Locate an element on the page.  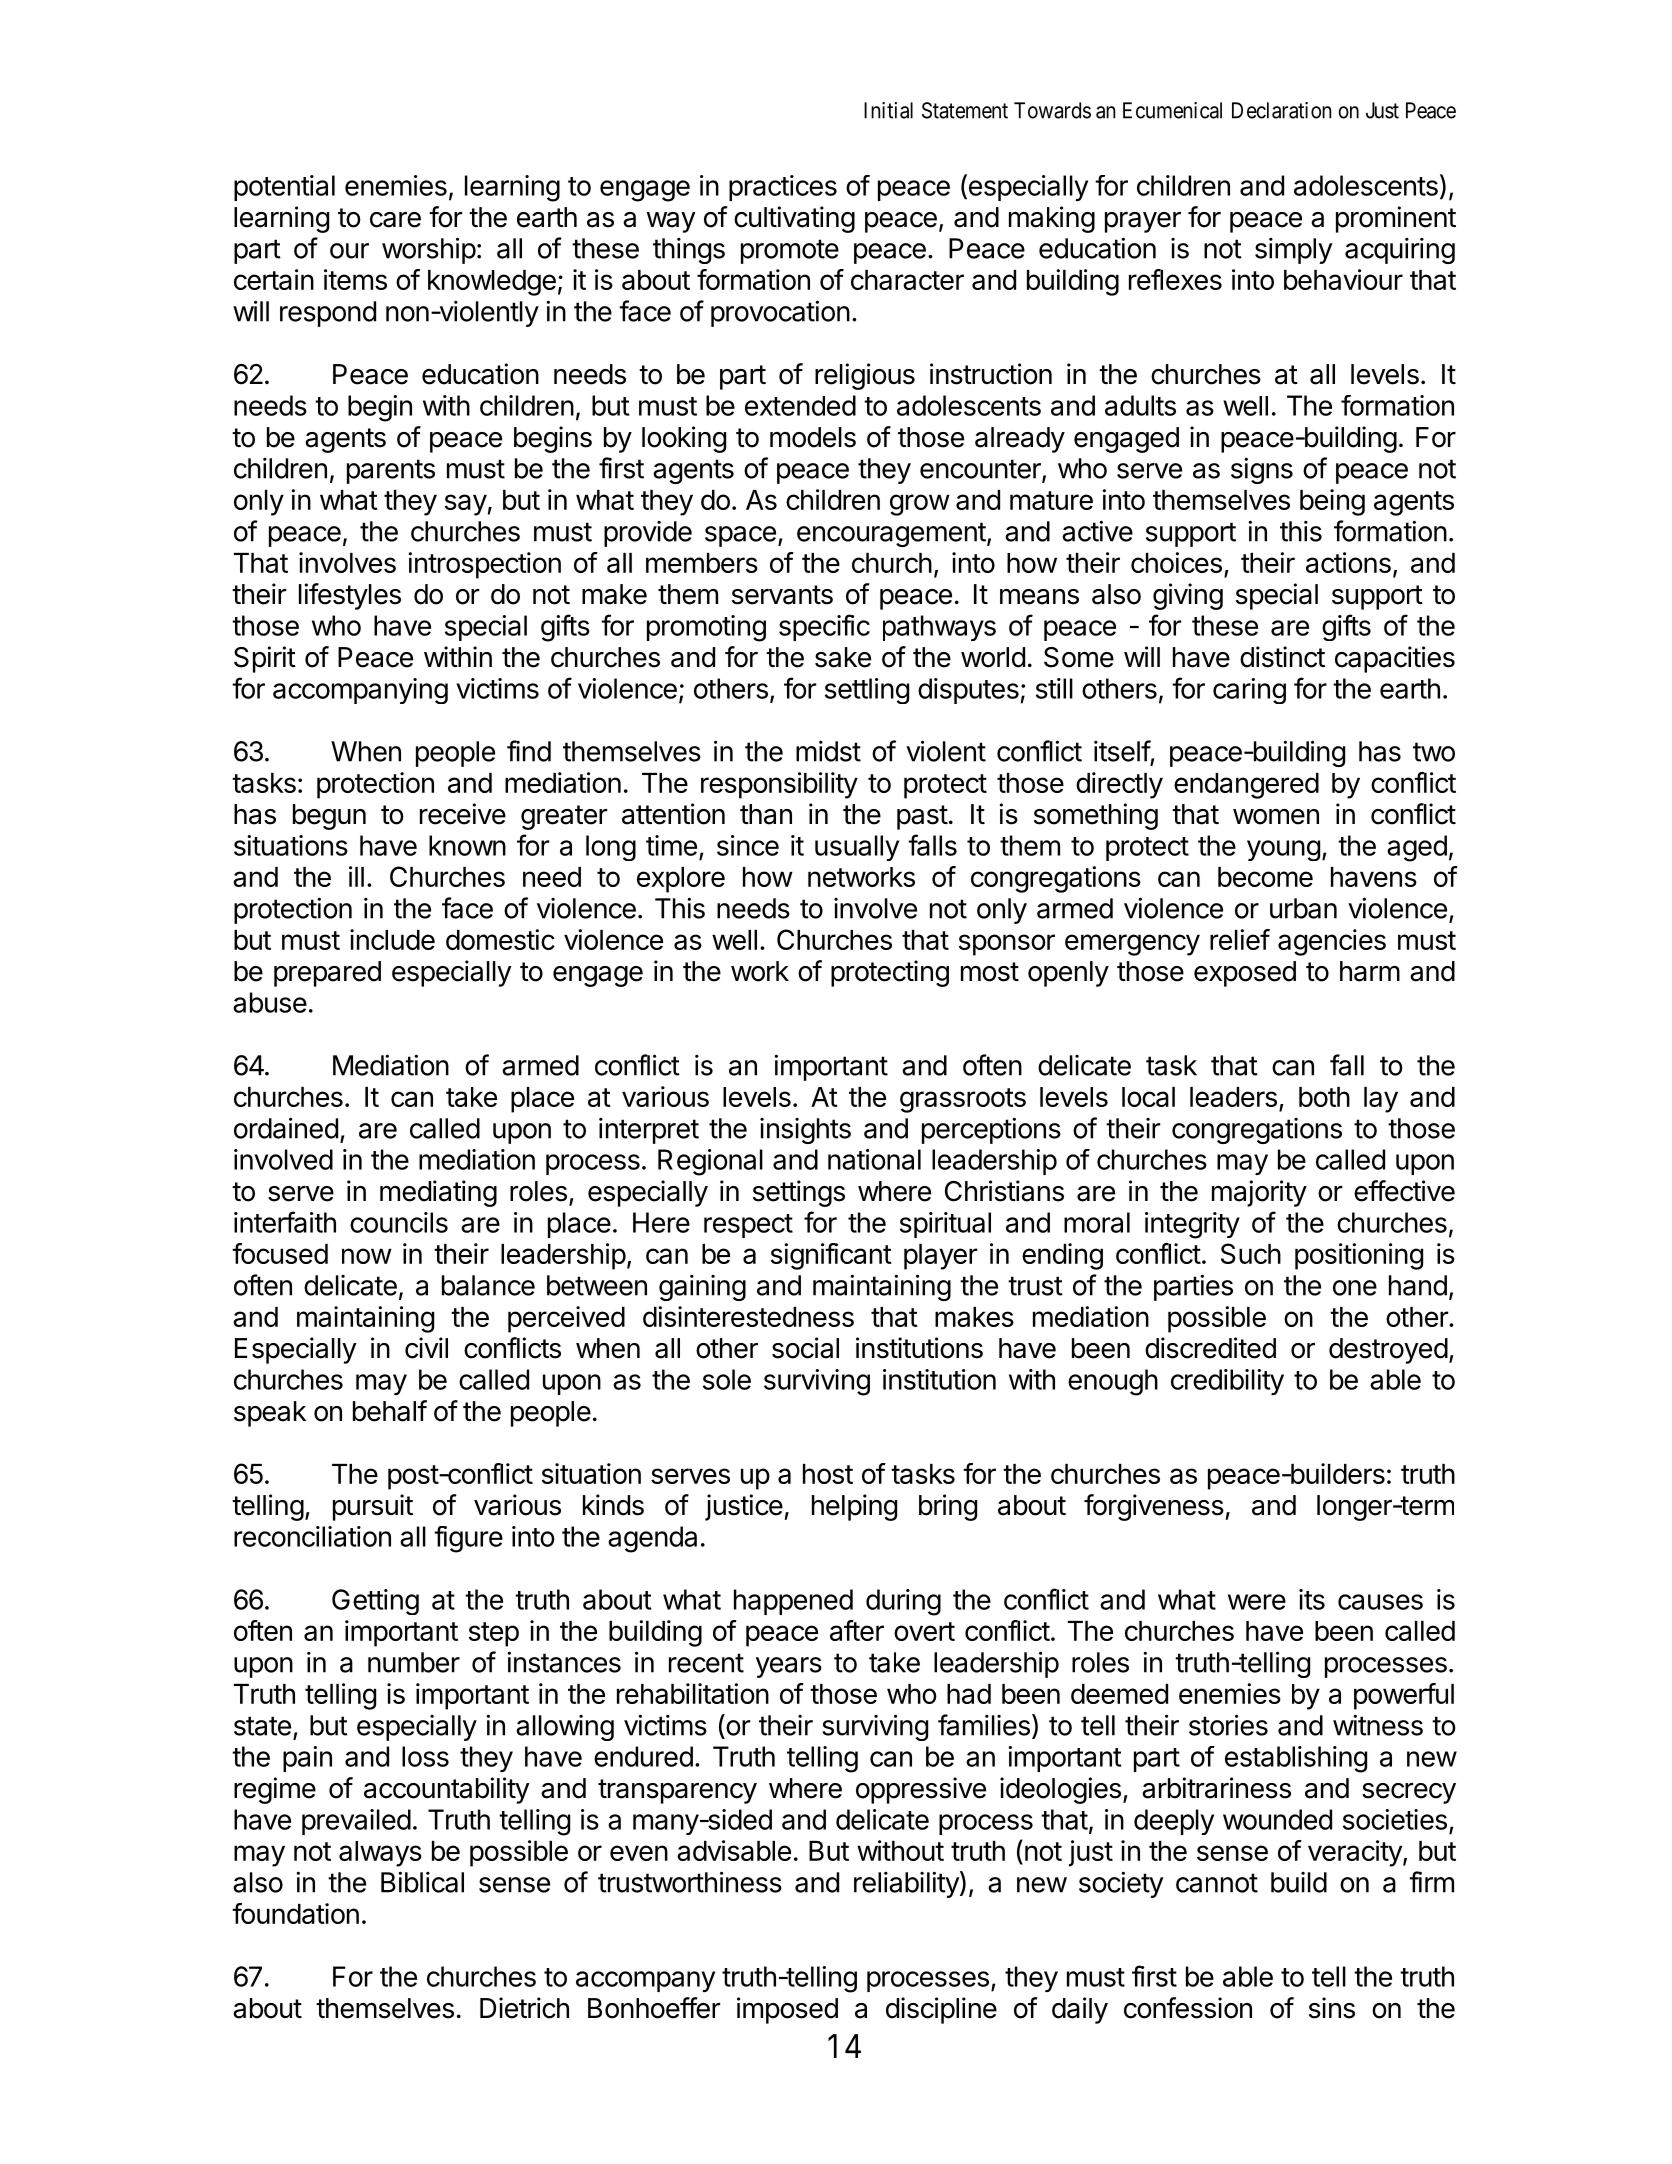
care is located at coordinates (395, 220).
